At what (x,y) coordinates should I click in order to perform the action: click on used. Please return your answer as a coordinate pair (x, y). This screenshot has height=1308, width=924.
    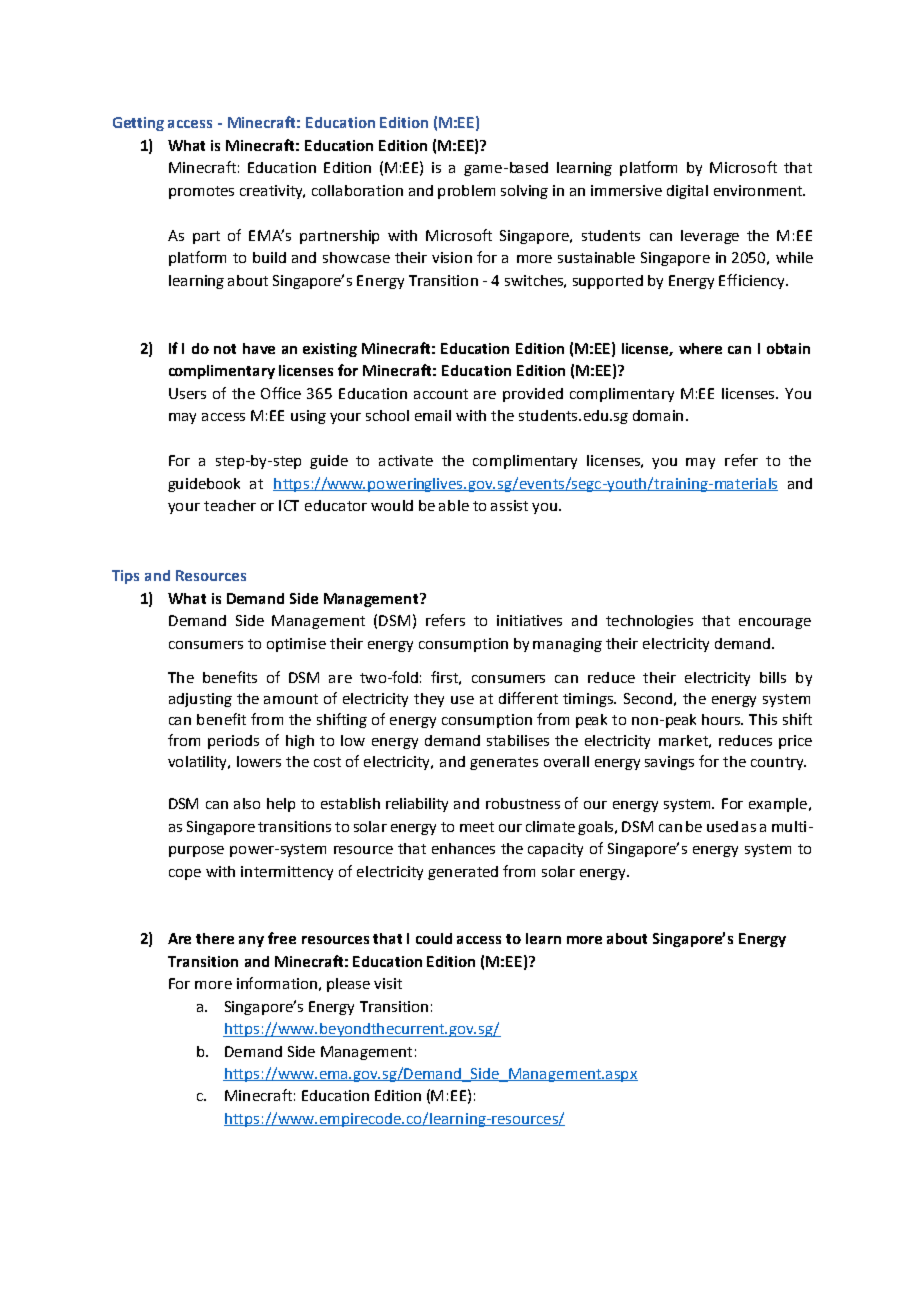
    Looking at the image, I should click on (722, 826).
